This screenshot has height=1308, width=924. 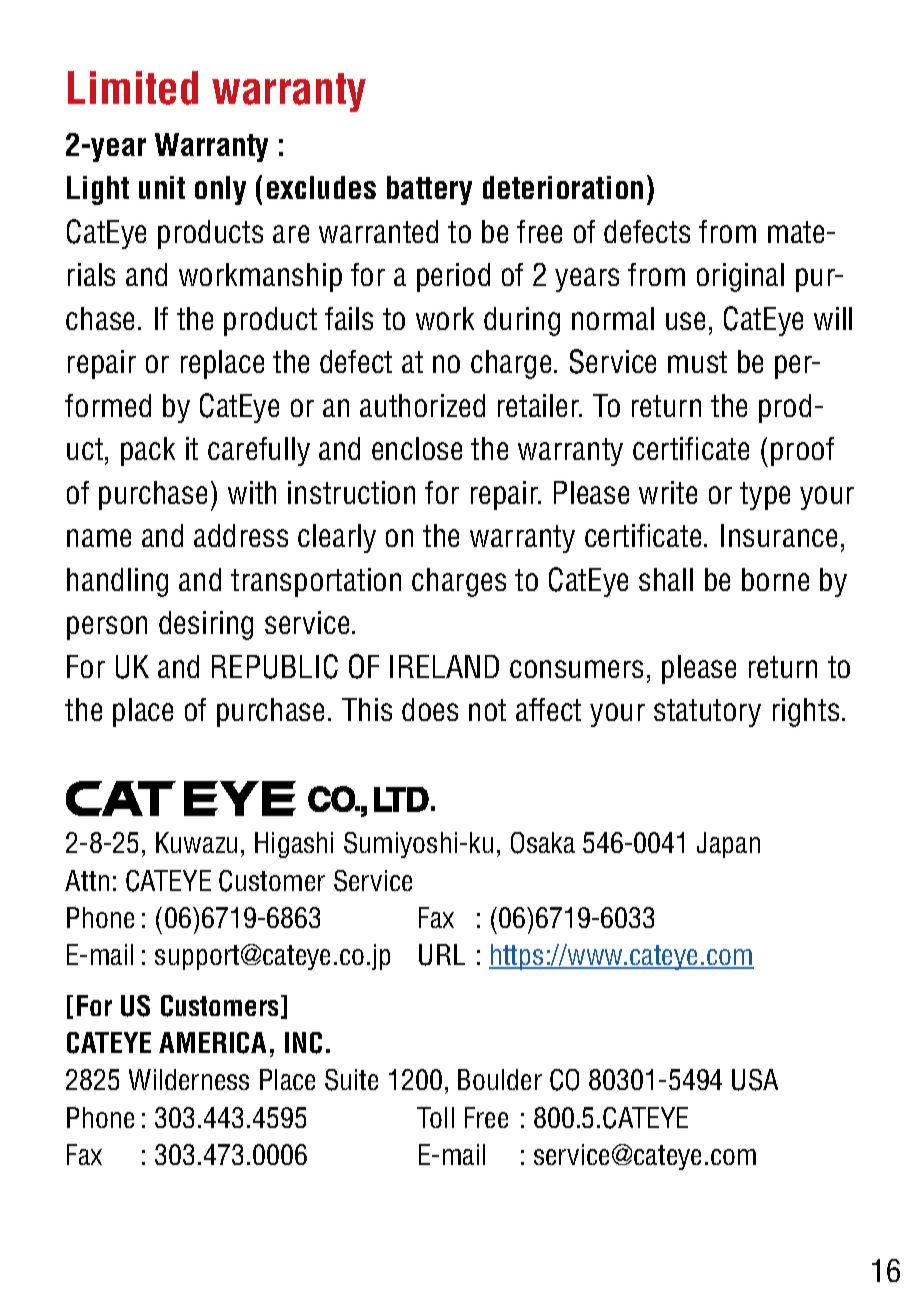 I want to click on Wilderness, so click(x=189, y=1079).
